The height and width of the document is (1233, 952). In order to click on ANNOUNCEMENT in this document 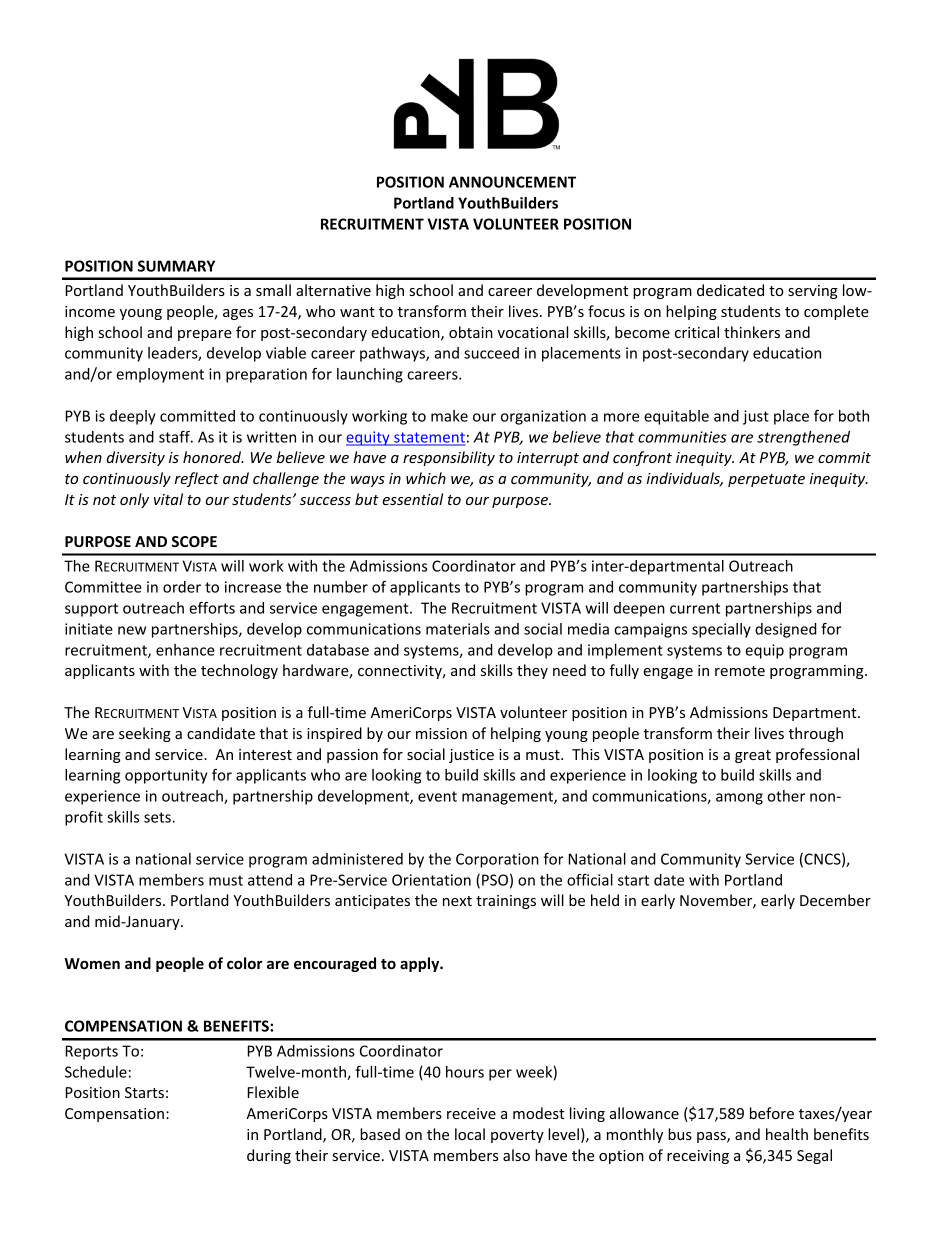, I will do `click(512, 182)`.
